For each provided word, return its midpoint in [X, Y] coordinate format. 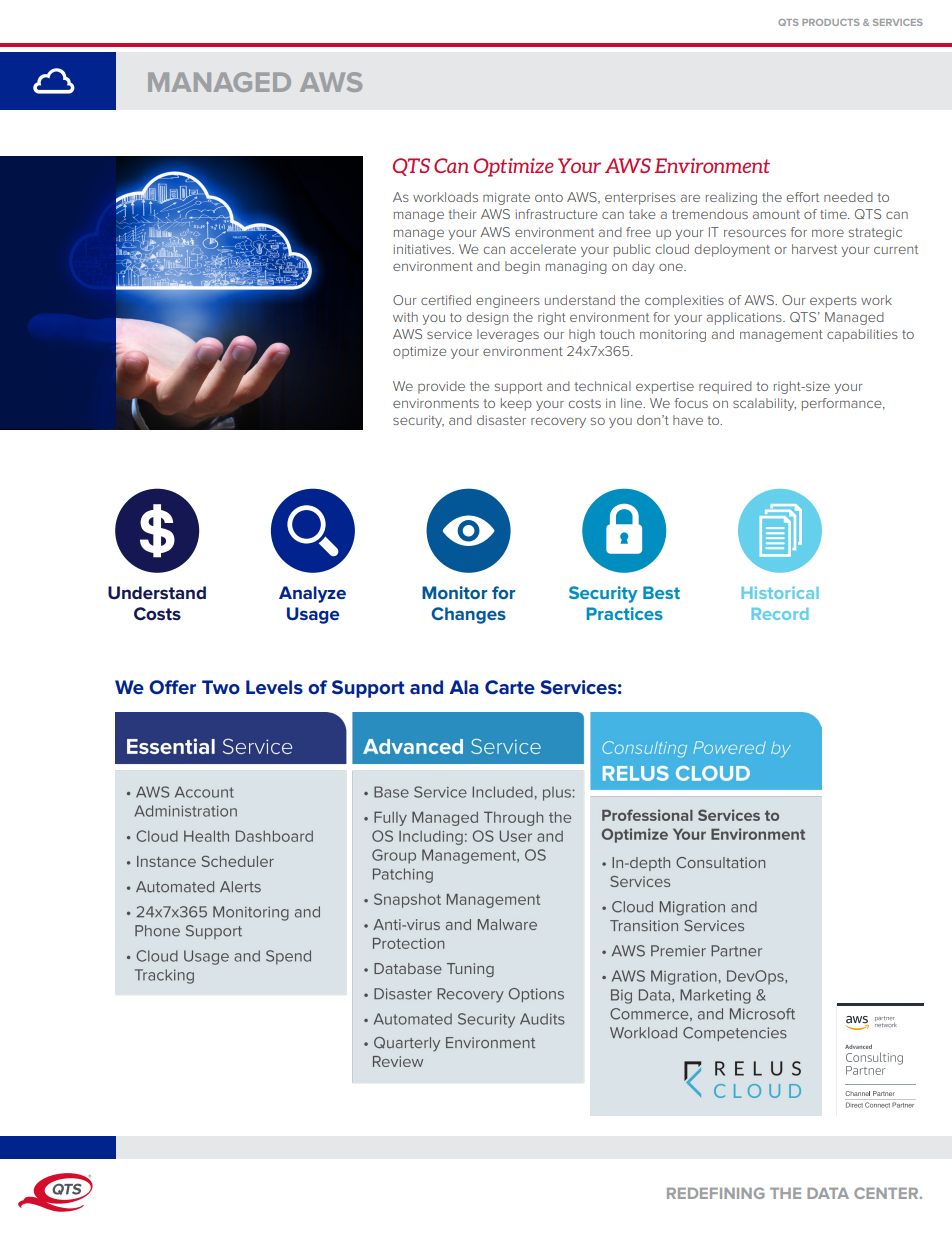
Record [780, 614]
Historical [780, 592]
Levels [274, 687]
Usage [313, 615]
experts [833, 302]
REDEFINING [716, 1193]
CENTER [887, 1193]
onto [549, 197]
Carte [510, 687]
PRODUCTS [831, 22]
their [462, 214]
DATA [828, 1193]
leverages [508, 335]
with [405, 317]
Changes [468, 615]
